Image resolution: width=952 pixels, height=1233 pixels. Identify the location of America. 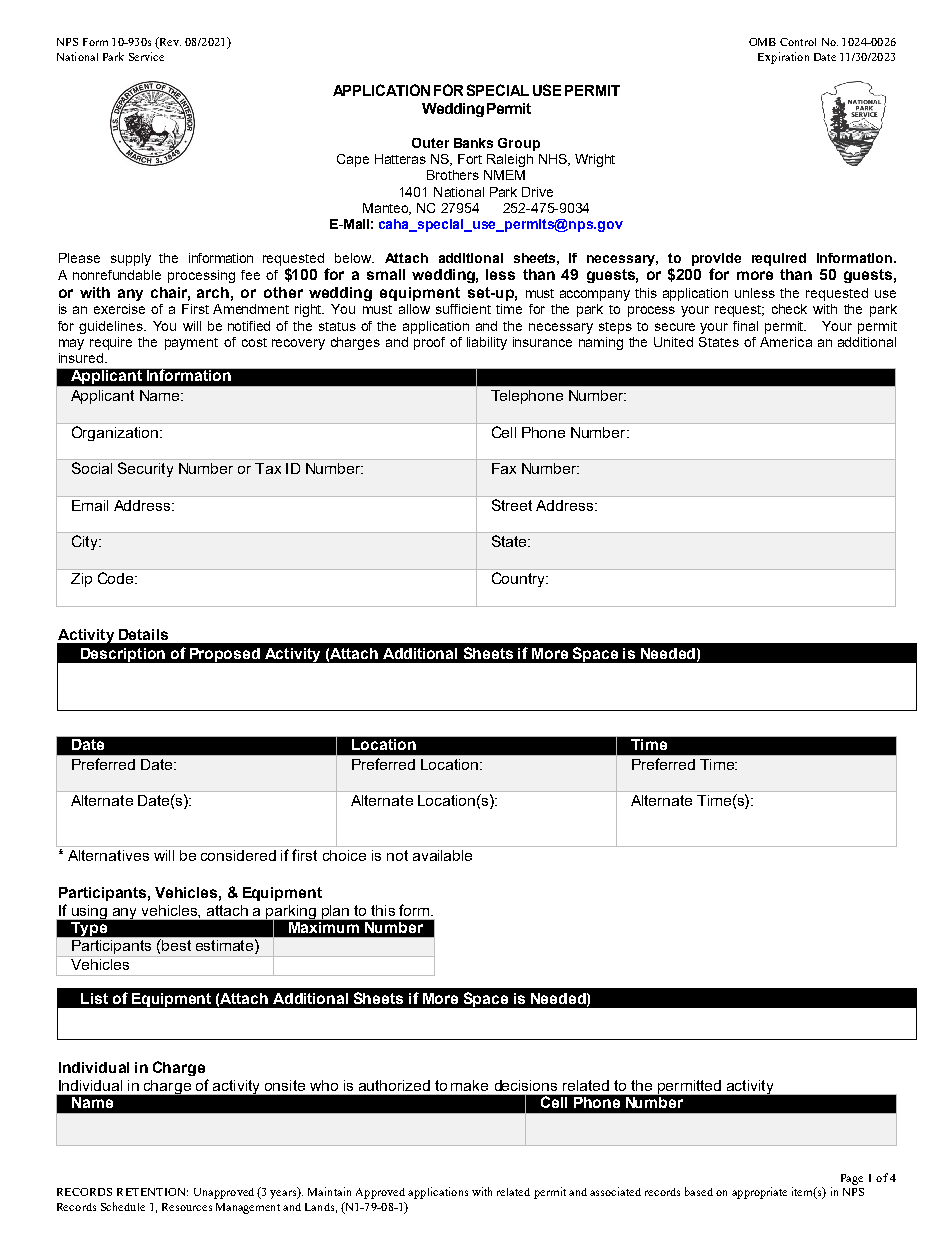
(786, 342).
